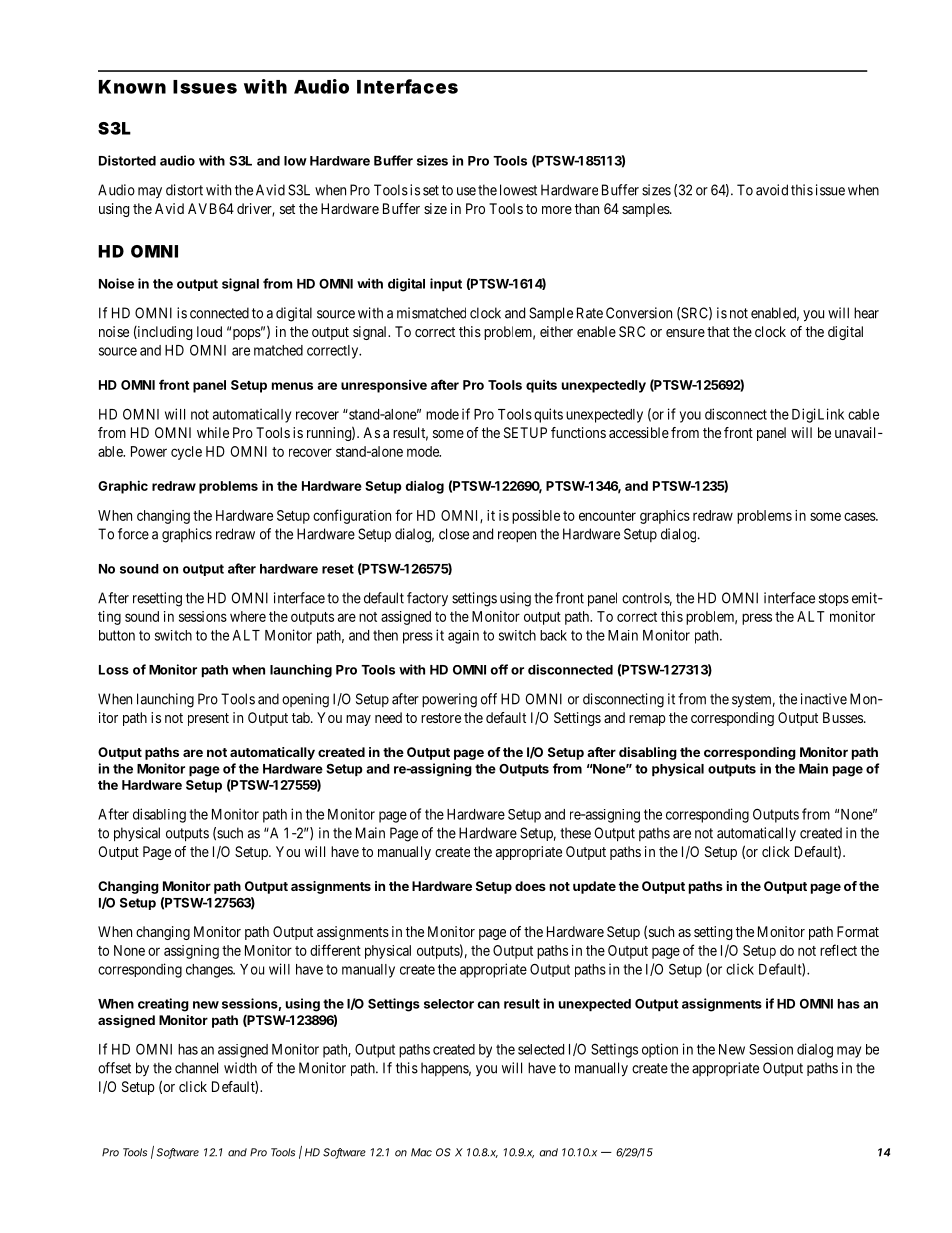 This document has height=1233, width=952. Describe the element at coordinates (518, 190) in the document. I see `lowest` at that location.
